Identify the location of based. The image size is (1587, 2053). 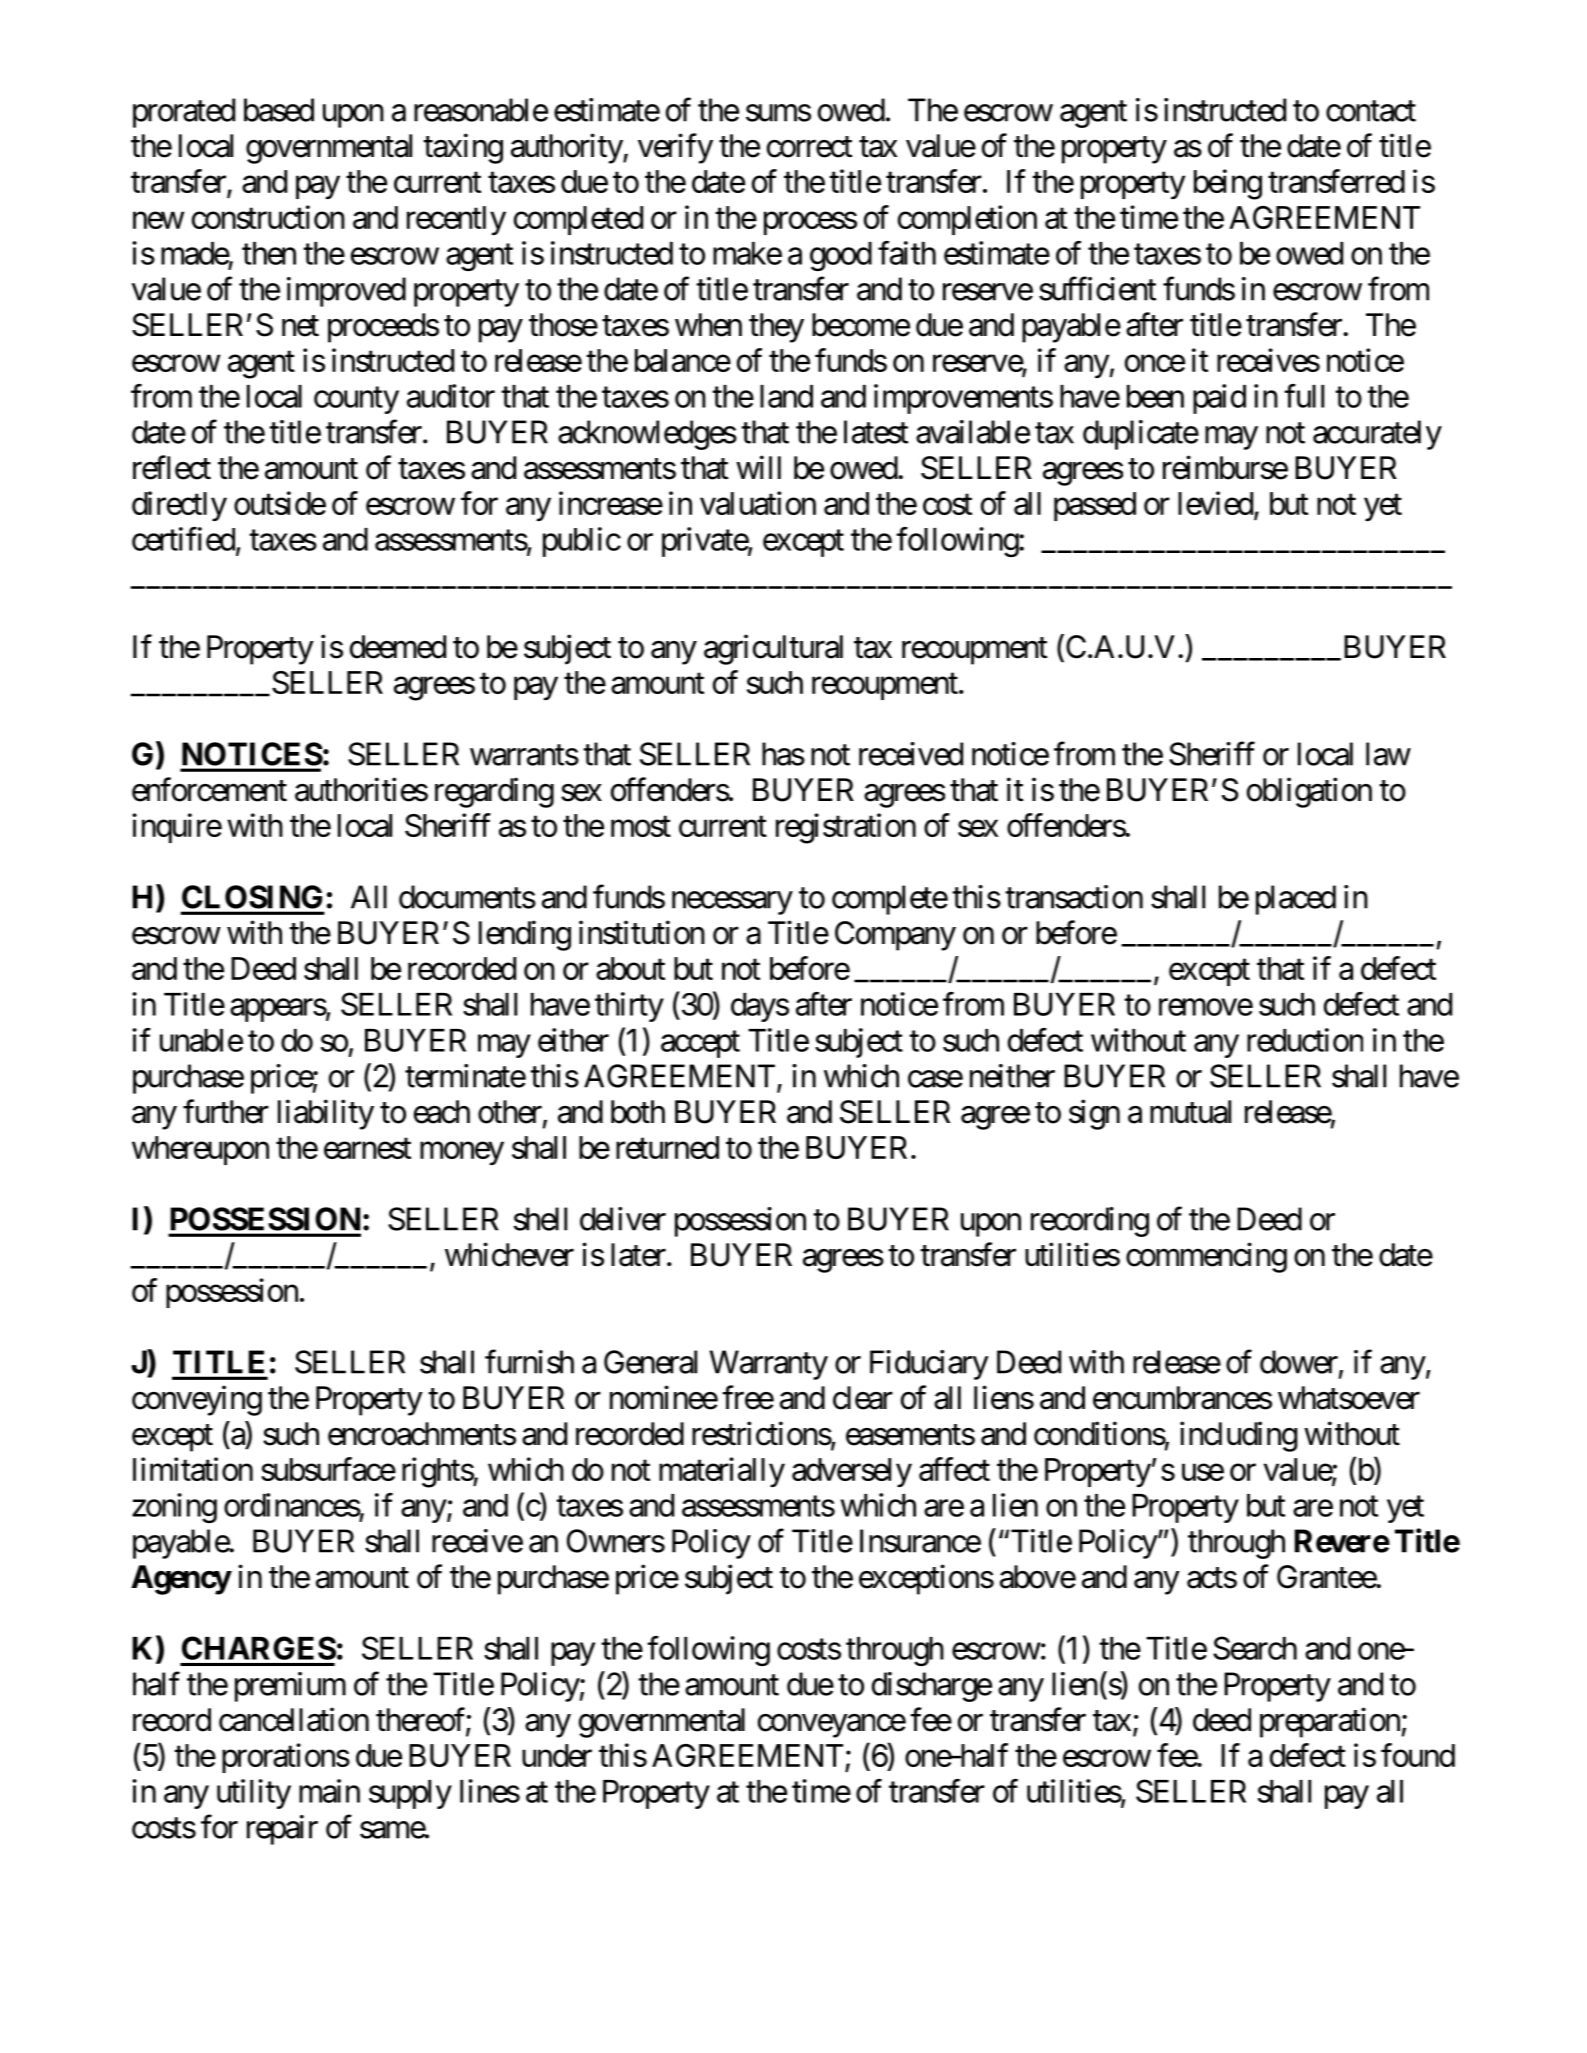
(279, 110).
